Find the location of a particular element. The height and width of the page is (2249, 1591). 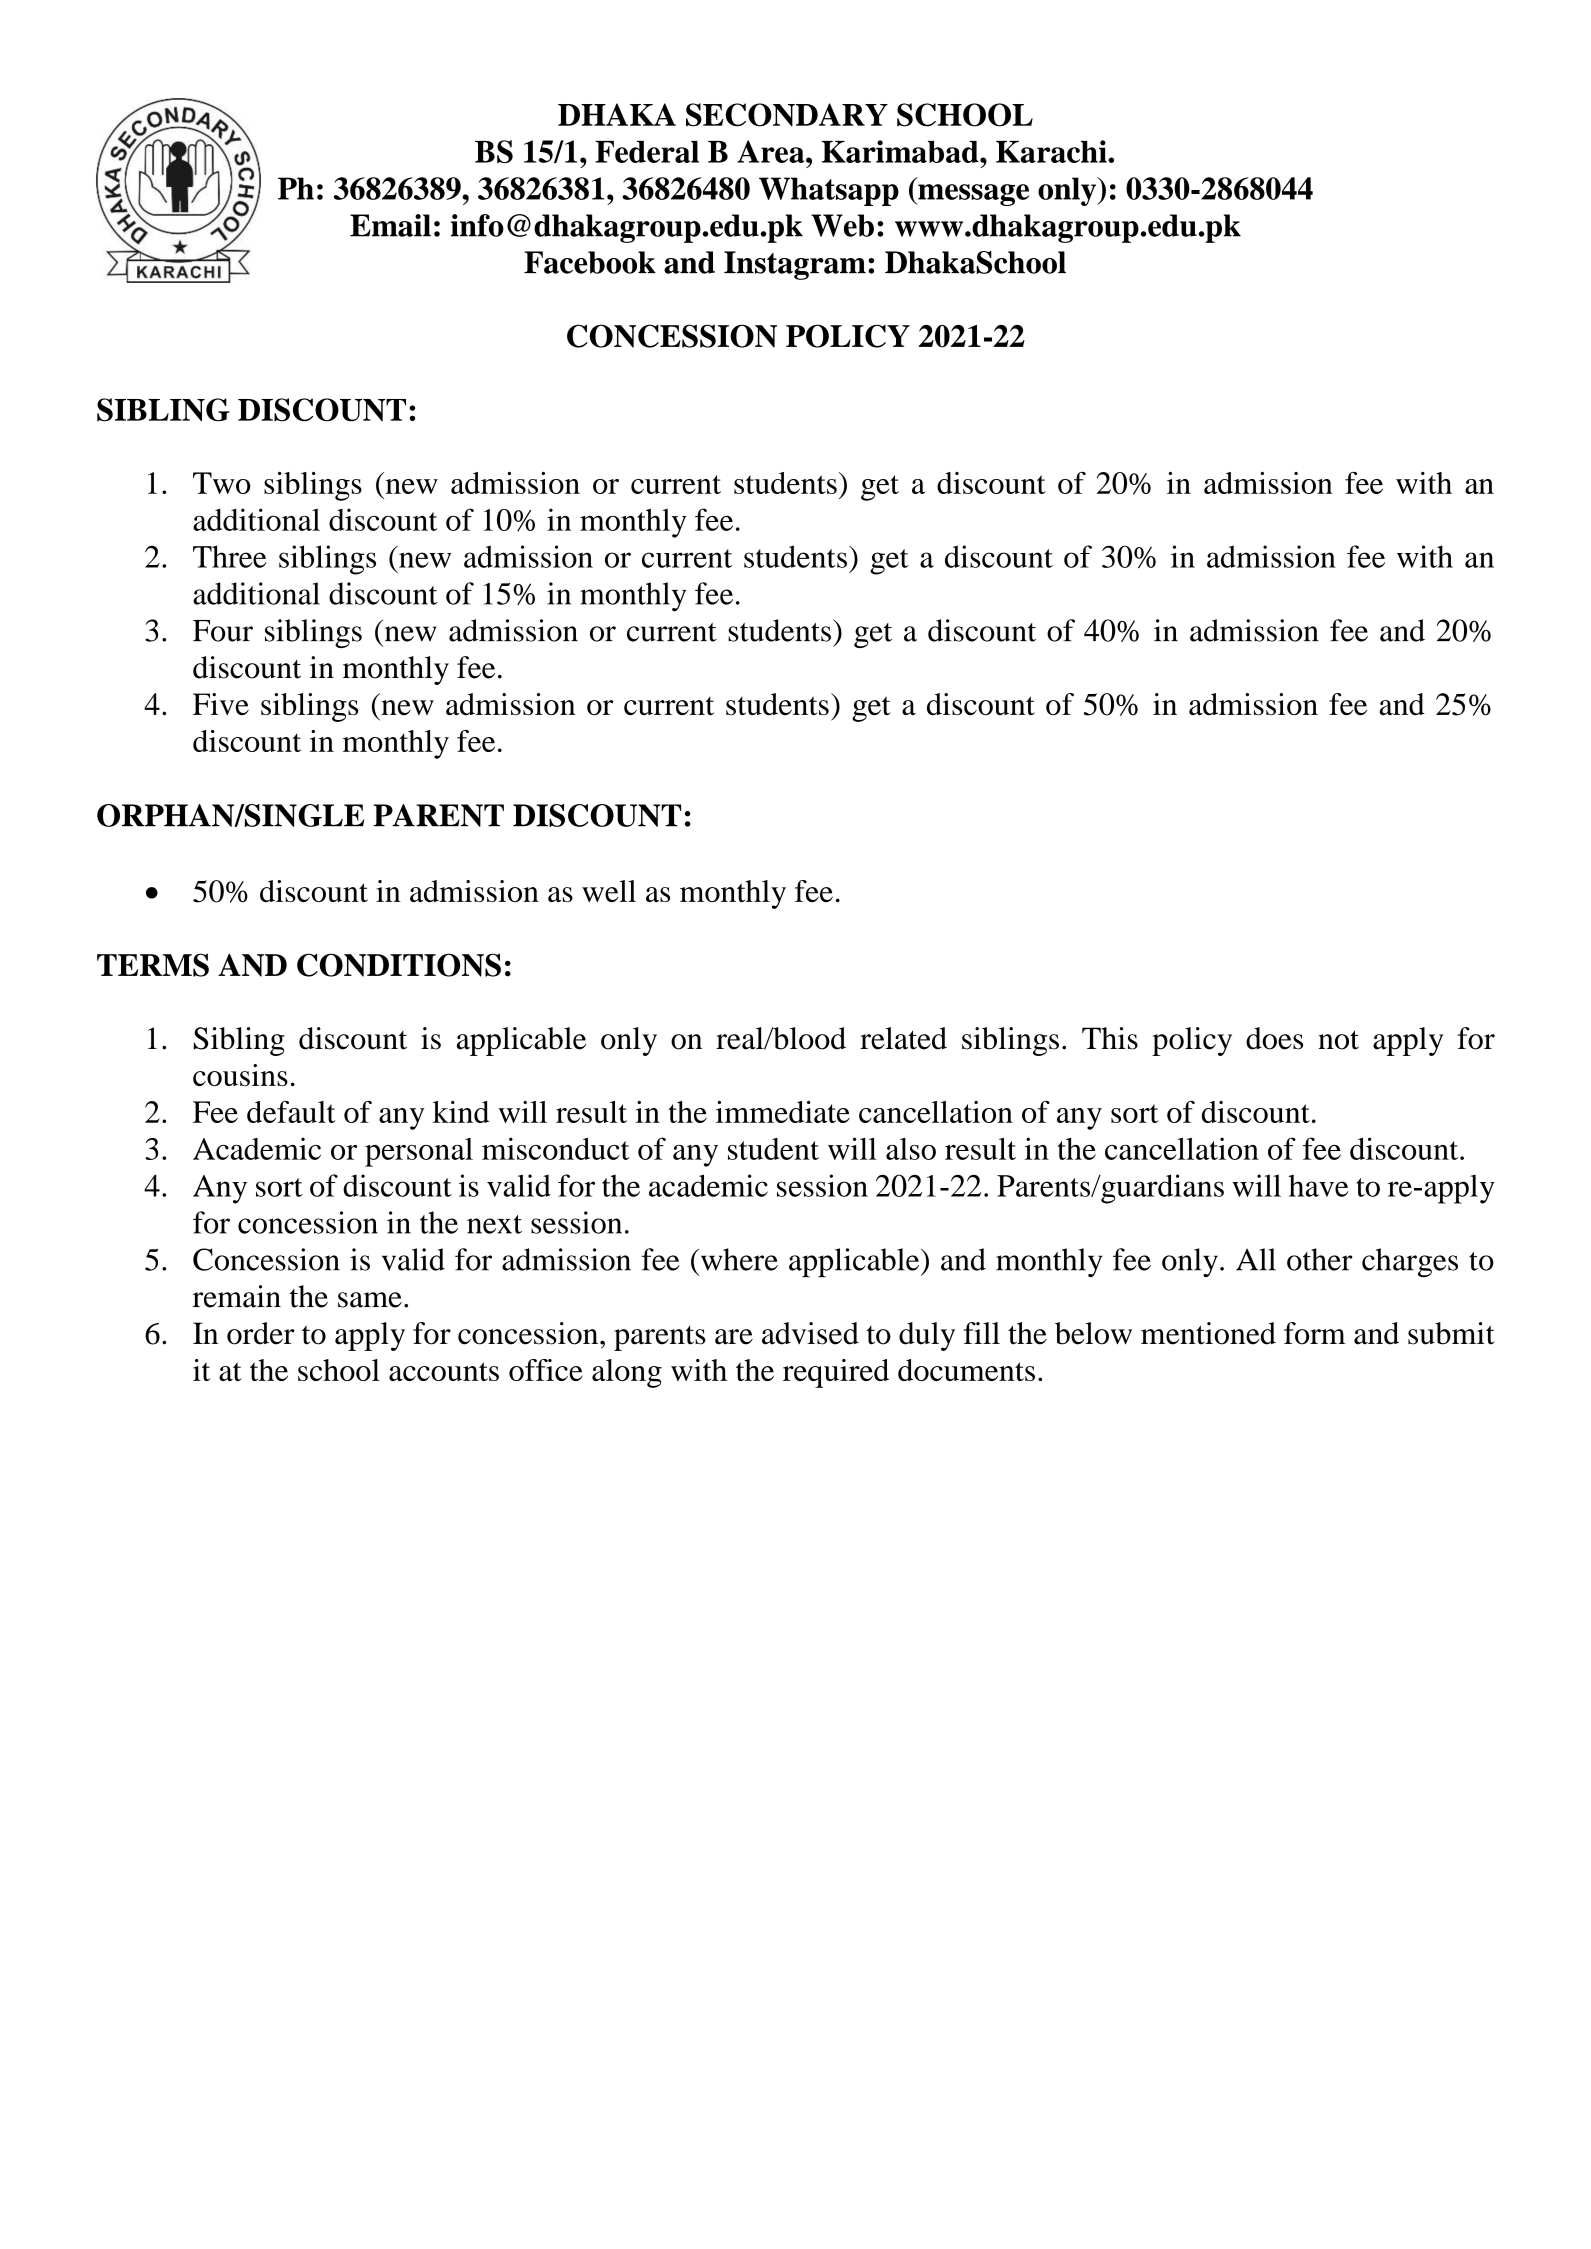

Five is located at coordinates (221, 704).
